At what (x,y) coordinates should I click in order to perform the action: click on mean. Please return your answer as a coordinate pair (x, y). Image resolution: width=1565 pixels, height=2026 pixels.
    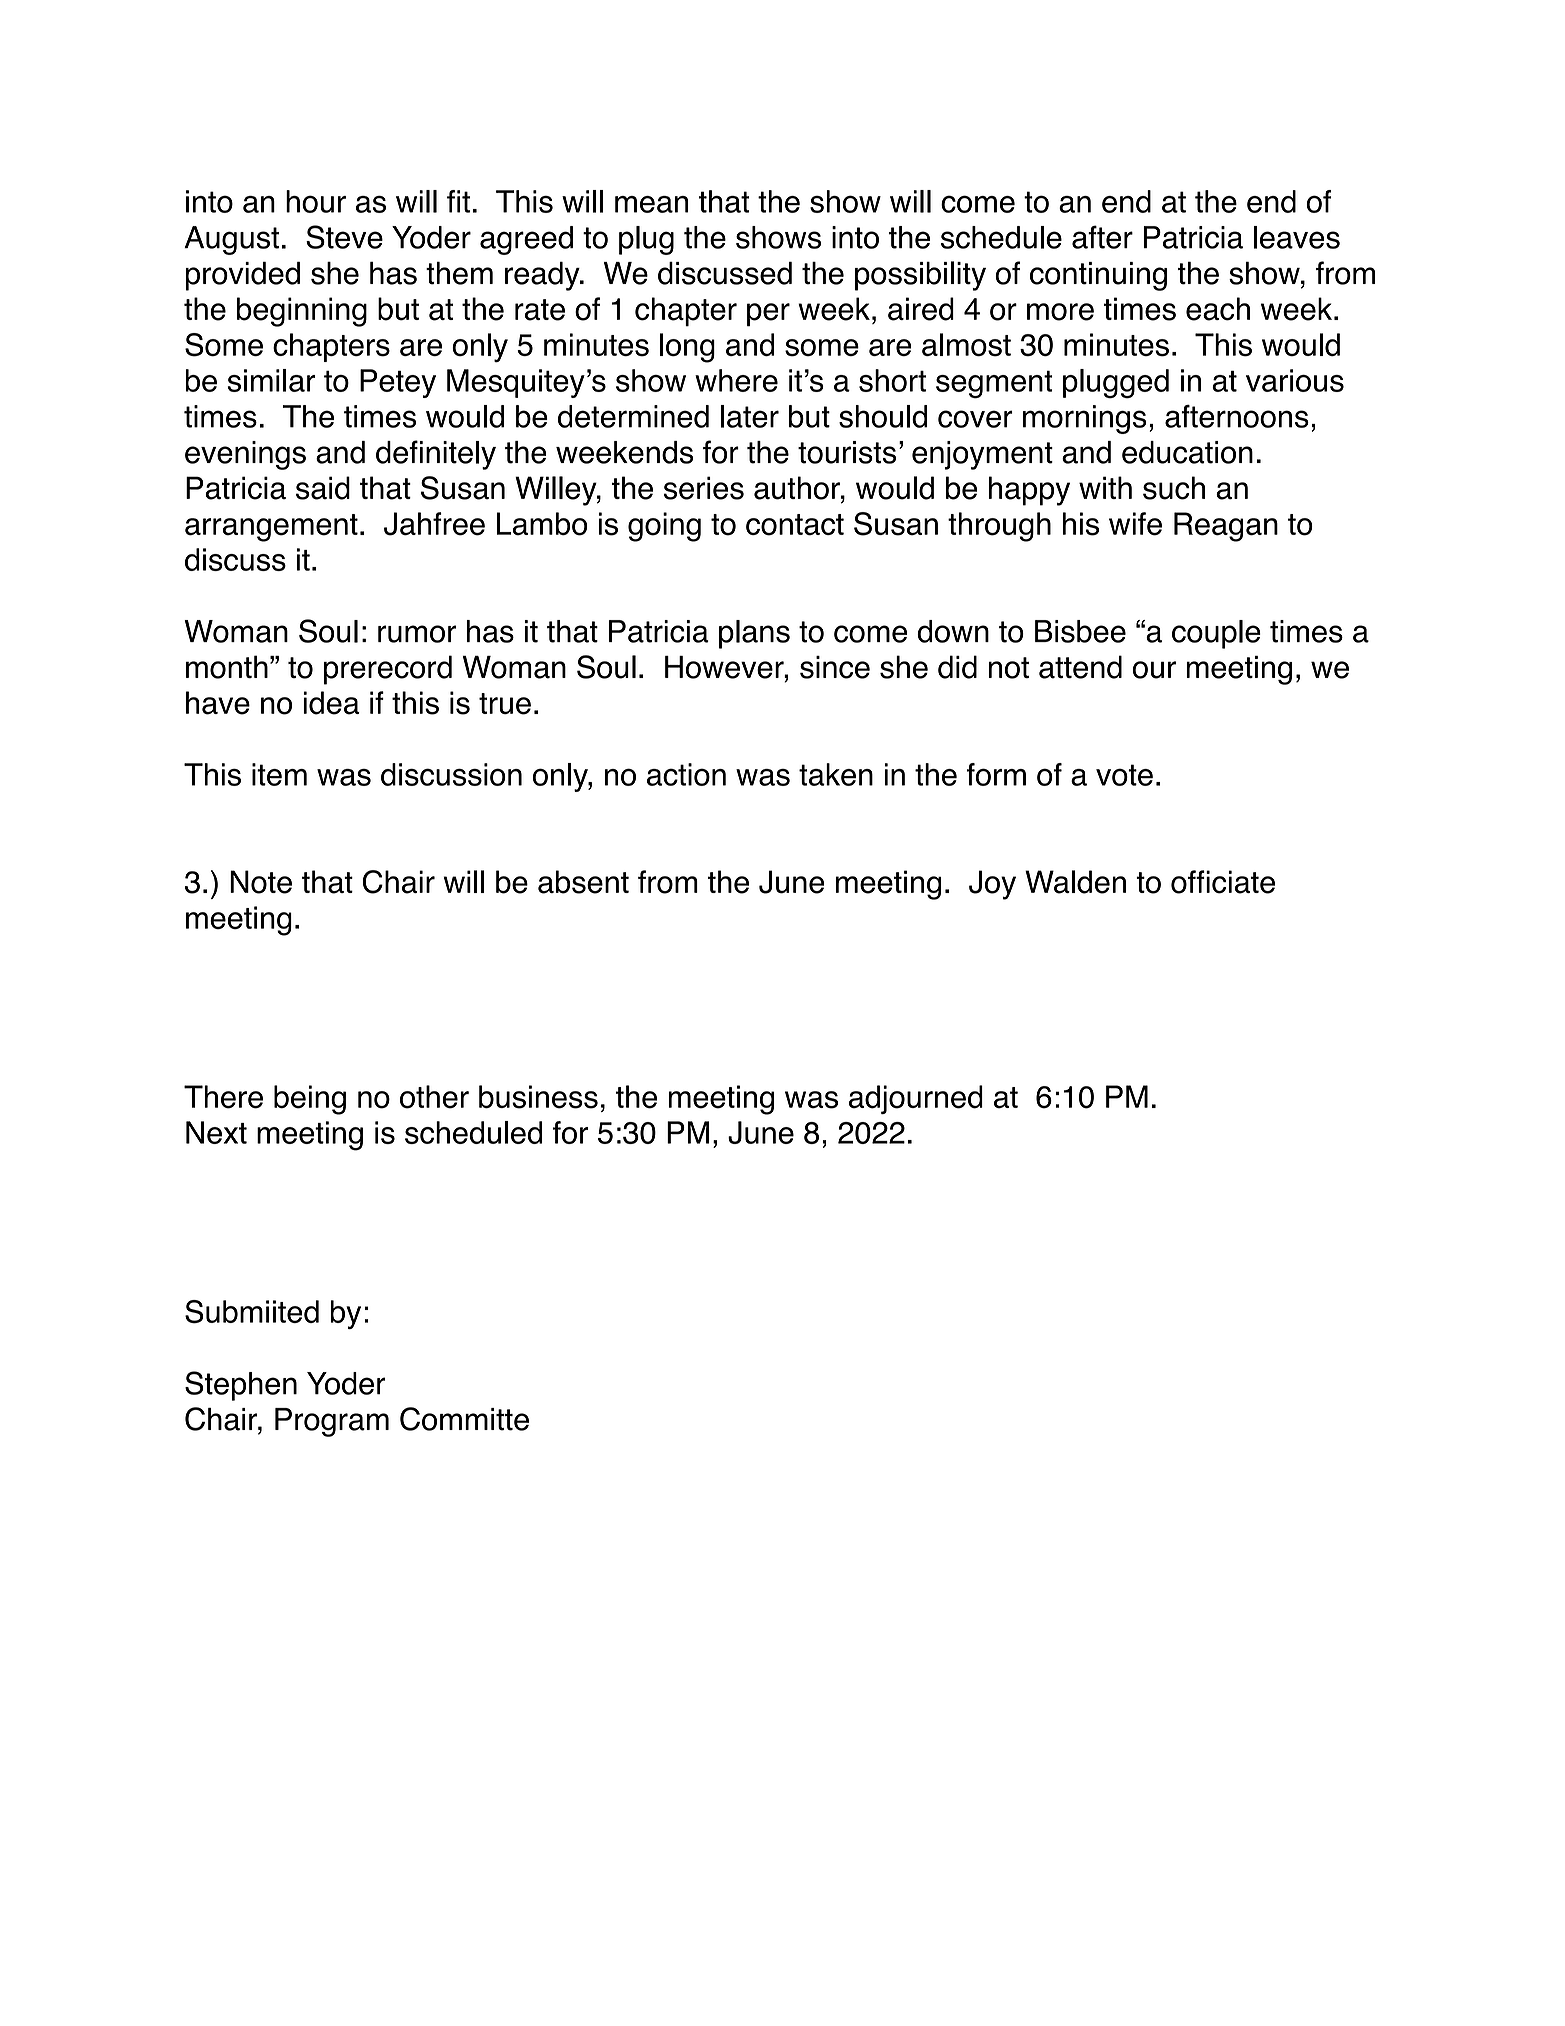
    Looking at the image, I should click on (651, 204).
